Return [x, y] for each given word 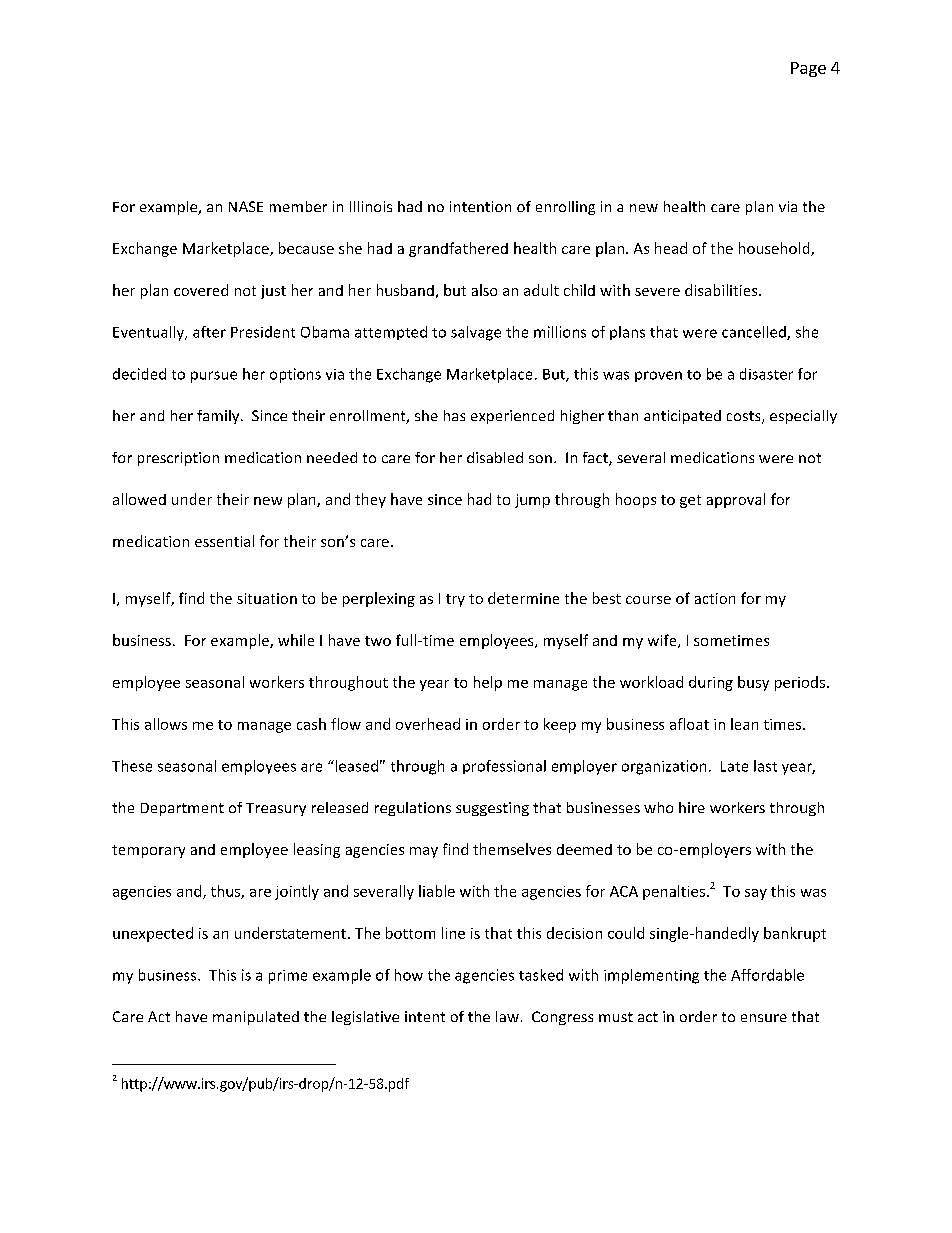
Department [182, 809]
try [455, 600]
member [298, 206]
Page [808, 69]
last [765, 766]
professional [504, 767]
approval [736, 500]
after [209, 332]
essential [224, 541]
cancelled [755, 333]
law [507, 1016]
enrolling [565, 208]
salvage [476, 333]
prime [288, 977]
